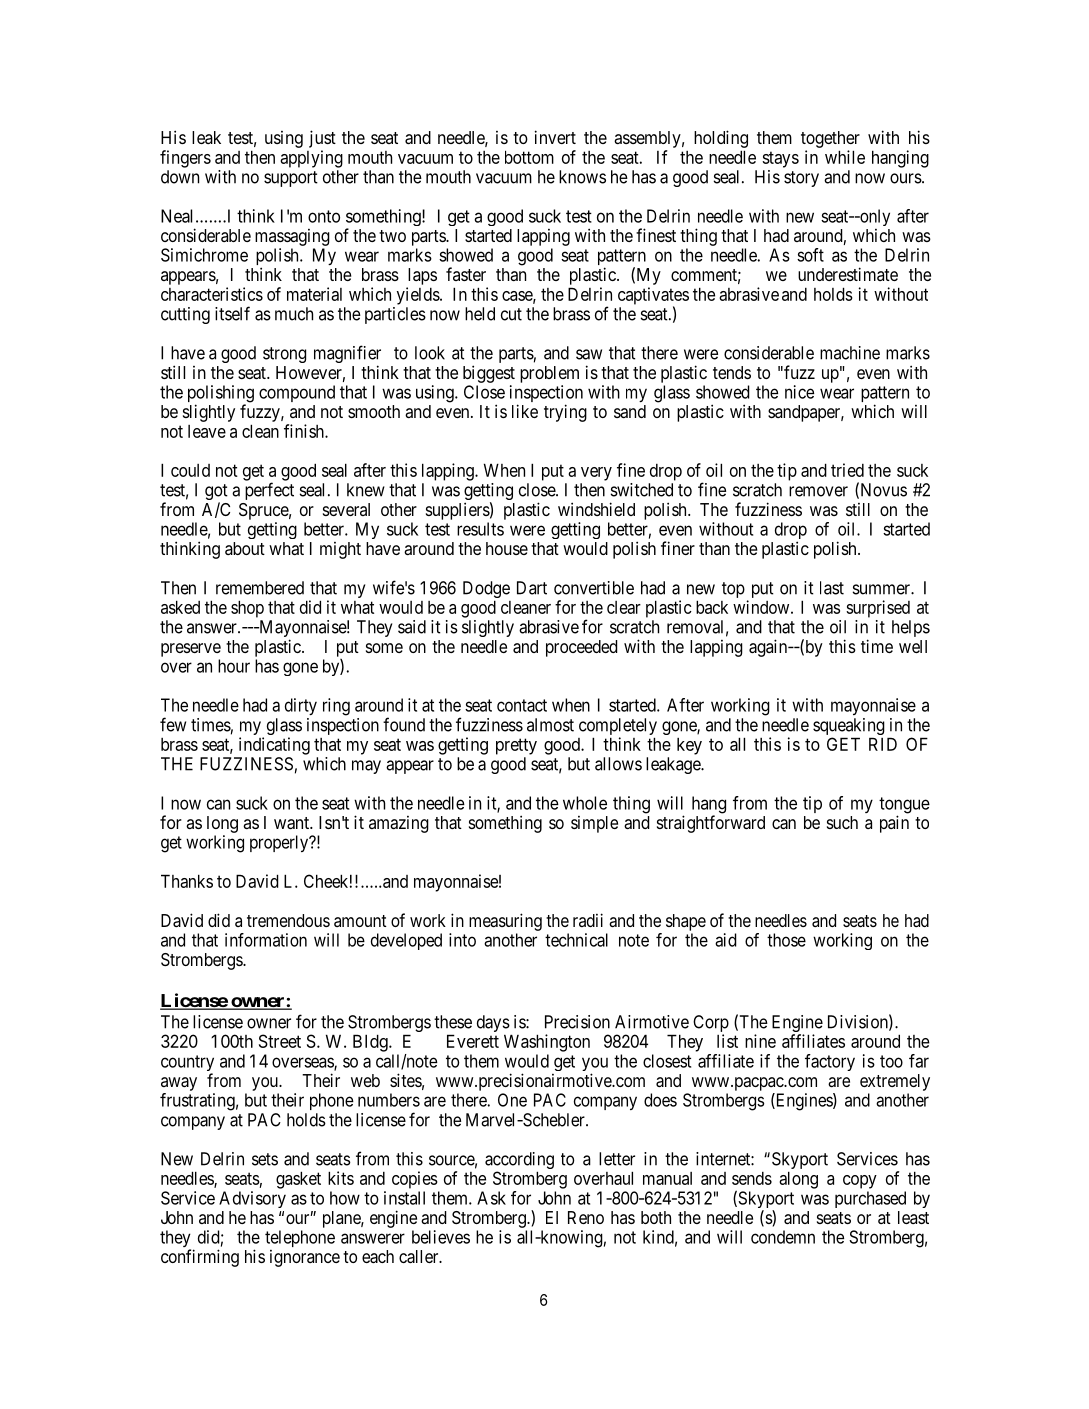  Describe the element at coordinates (849, 728) in the screenshot. I see `squeaking` at that location.
